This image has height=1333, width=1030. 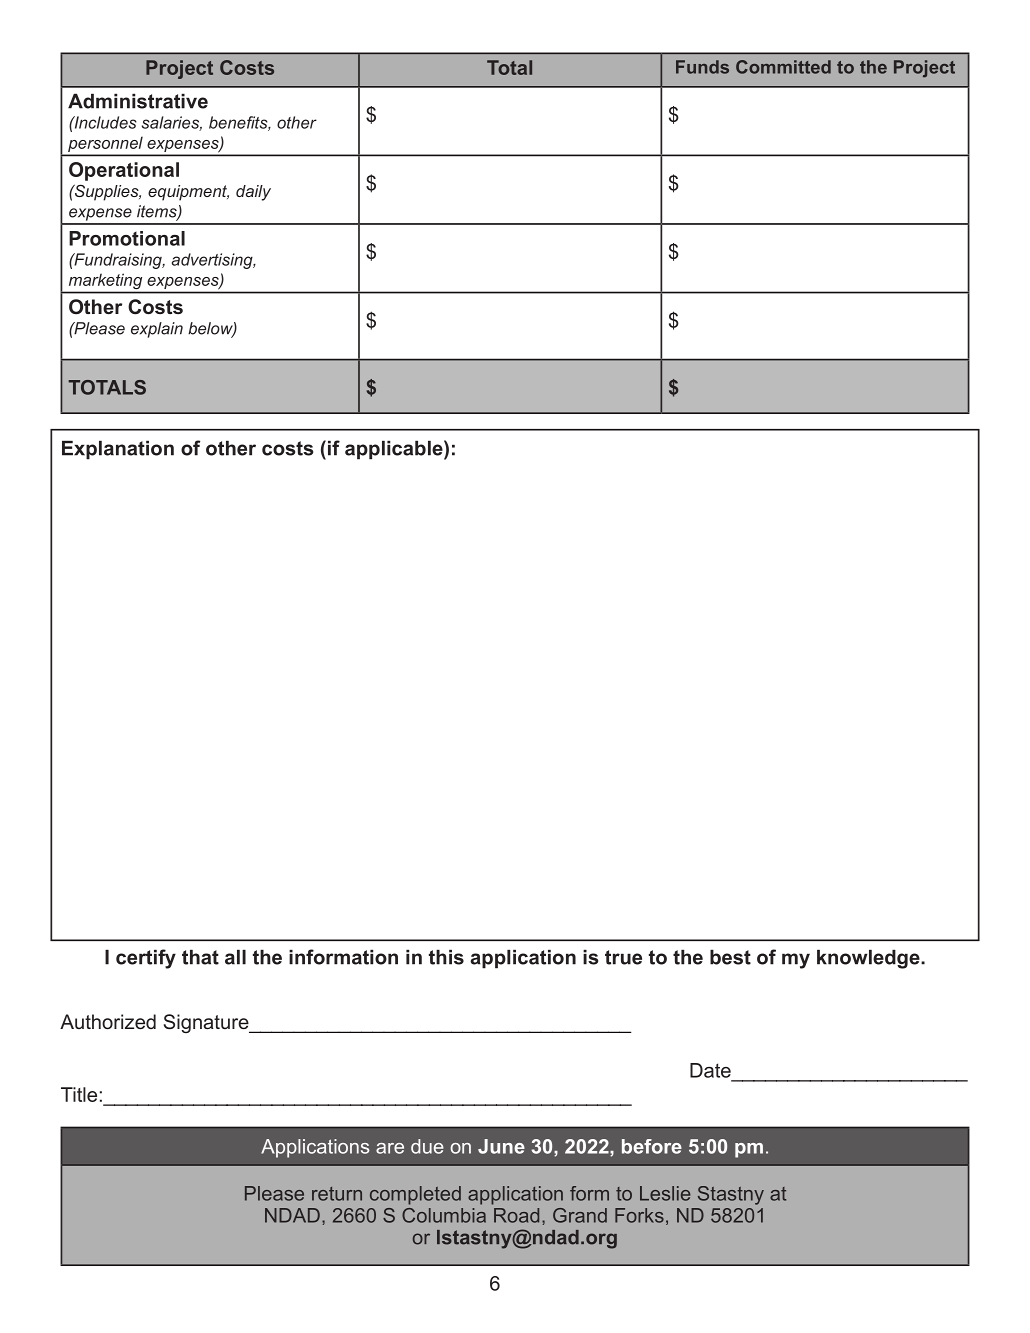 I want to click on return, so click(x=337, y=1194).
